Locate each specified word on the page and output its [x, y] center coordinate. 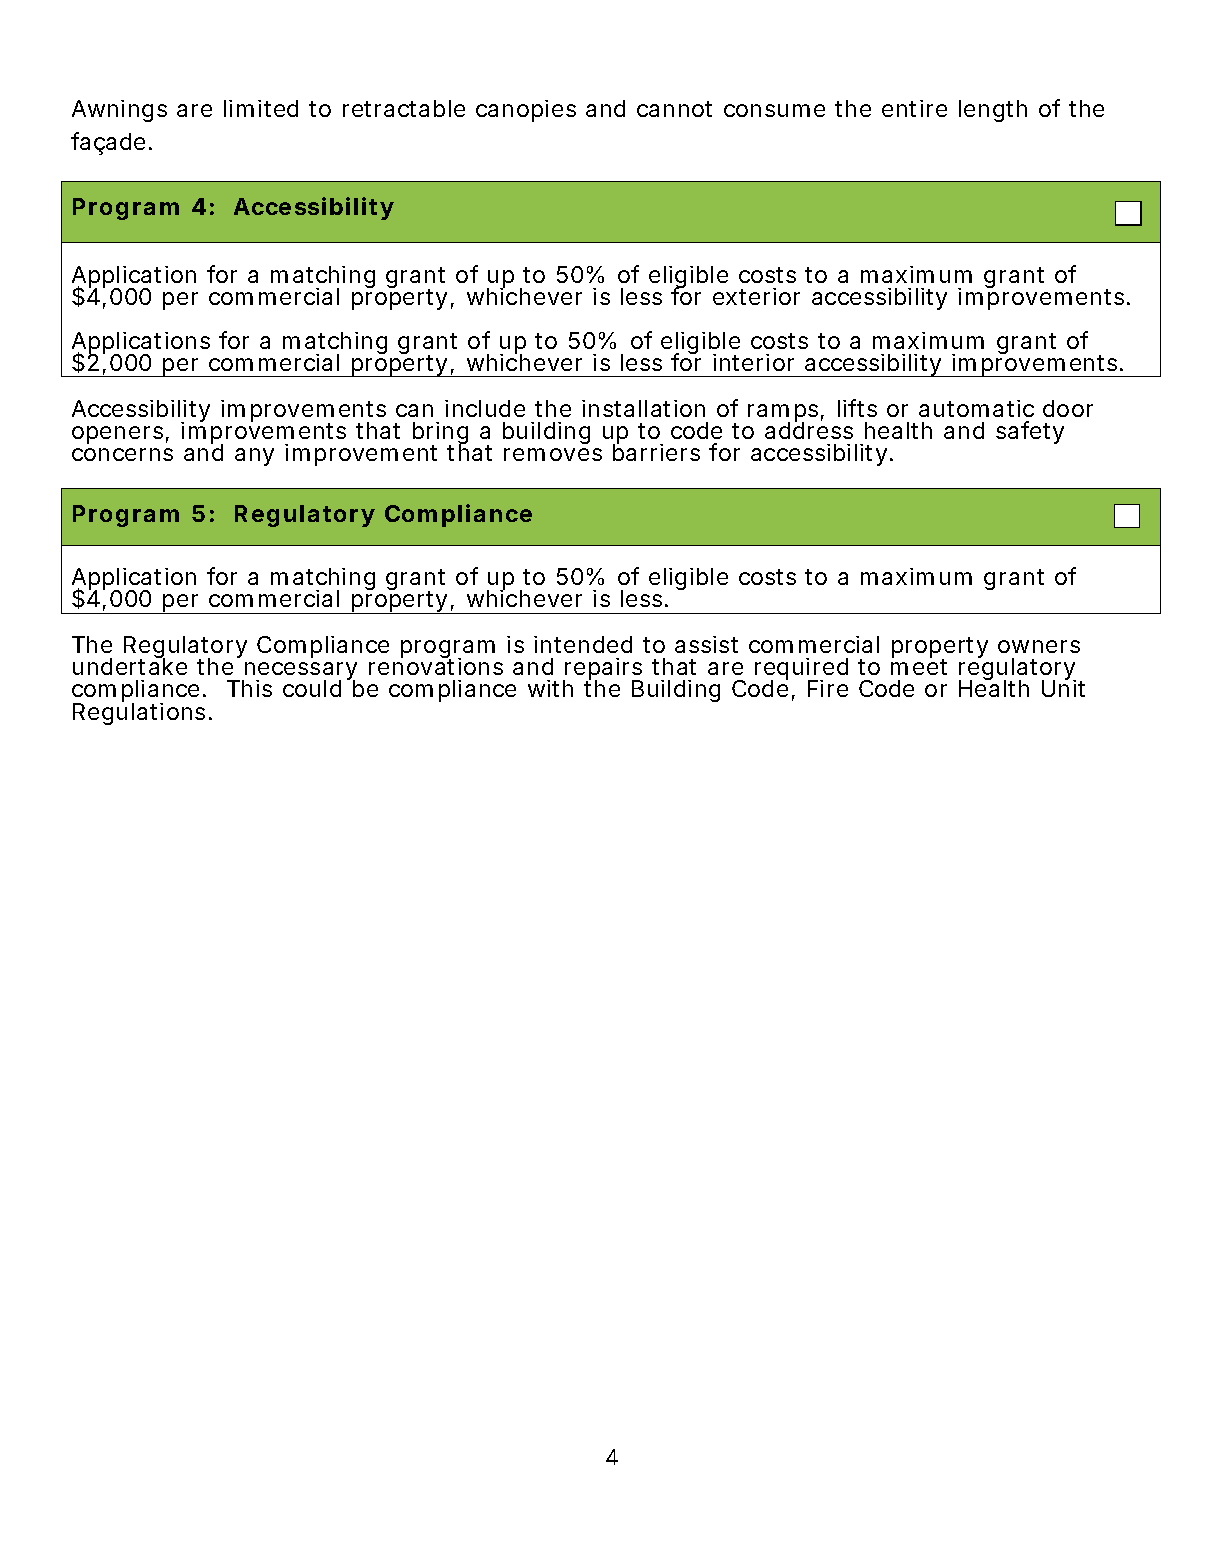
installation [643, 408]
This [249, 688]
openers [117, 435]
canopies [526, 111]
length [993, 111]
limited [261, 108]
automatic [976, 408]
